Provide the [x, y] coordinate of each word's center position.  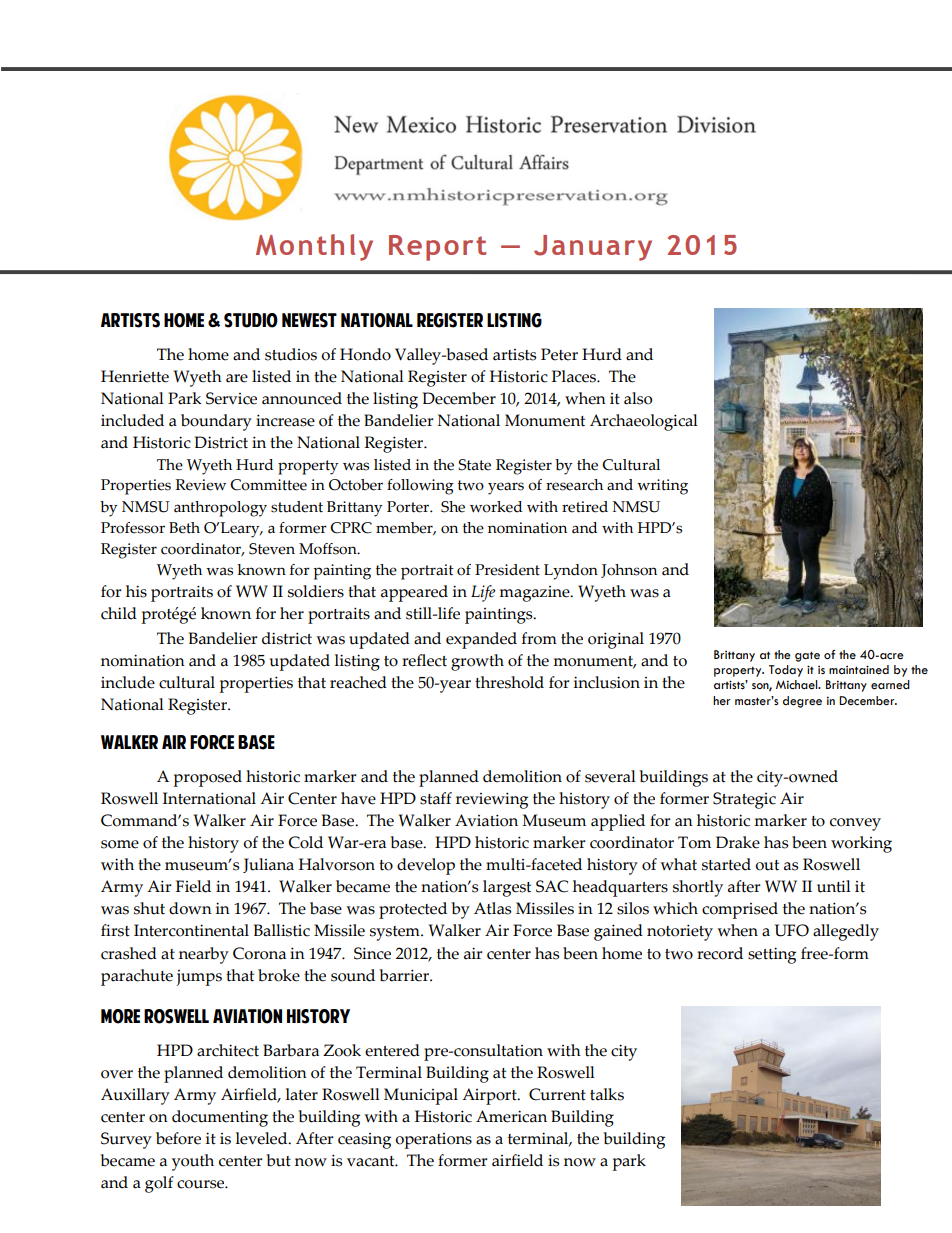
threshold [509, 682]
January [593, 248]
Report [437, 248]
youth [193, 1162]
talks [607, 1094]
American [511, 1116]
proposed [208, 778]
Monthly [314, 247]
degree [802, 702]
